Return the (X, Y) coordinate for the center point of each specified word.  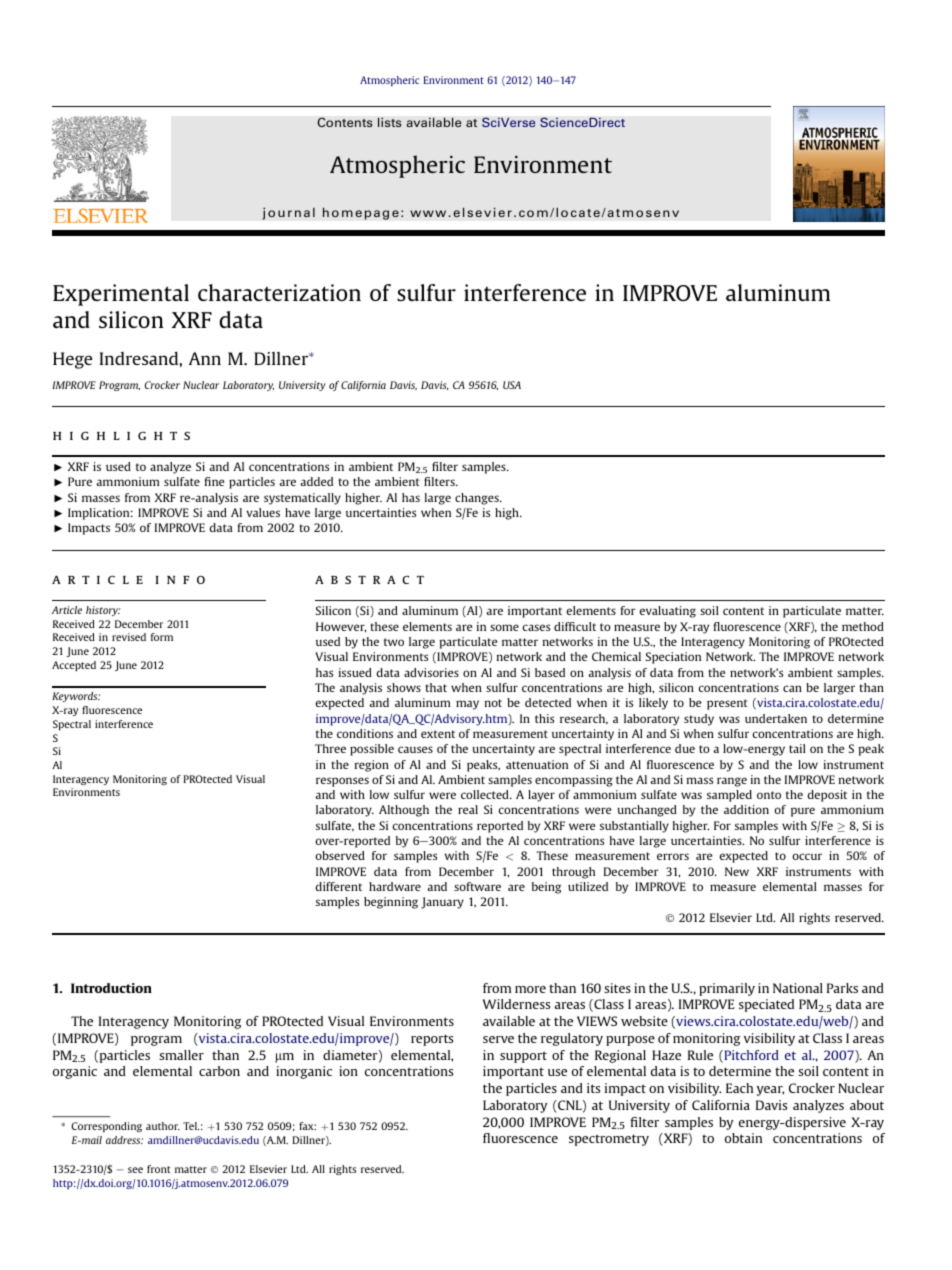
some (504, 627)
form (162, 637)
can (792, 688)
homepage (361, 213)
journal (288, 213)
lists (390, 122)
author (163, 1126)
